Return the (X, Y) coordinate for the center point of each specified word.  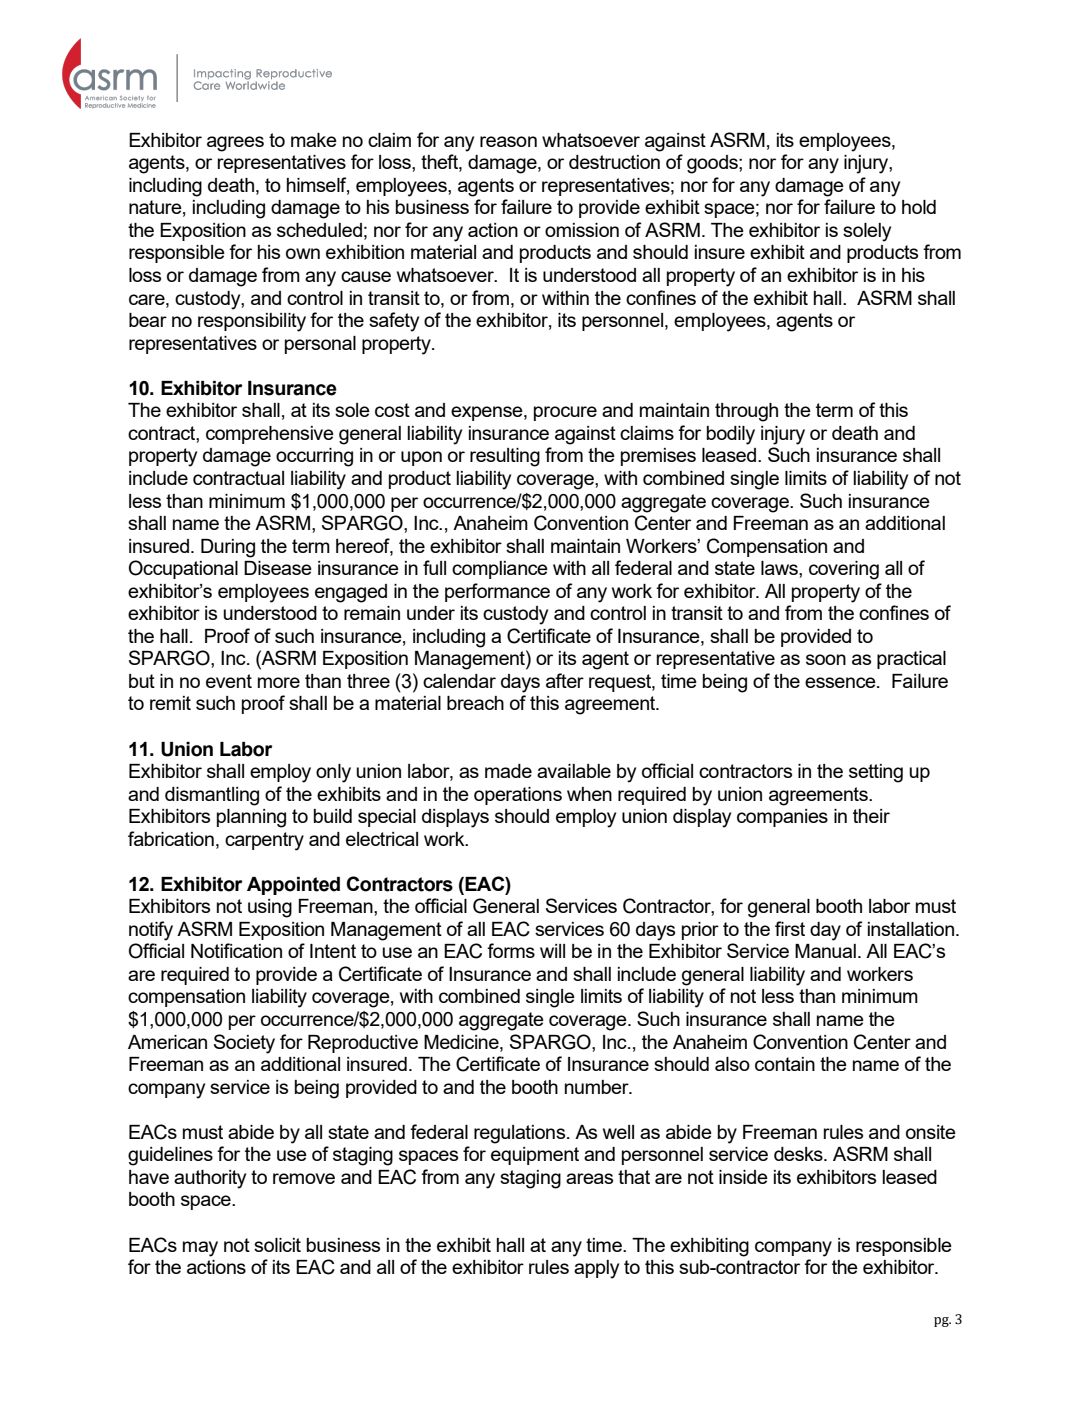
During (228, 548)
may (200, 1249)
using (270, 908)
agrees (235, 144)
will (552, 951)
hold (919, 207)
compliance (500, 570)
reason (508, 141)
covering (844, 570)
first (790, 928)
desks (799, 1154)
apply (596, 1269)
